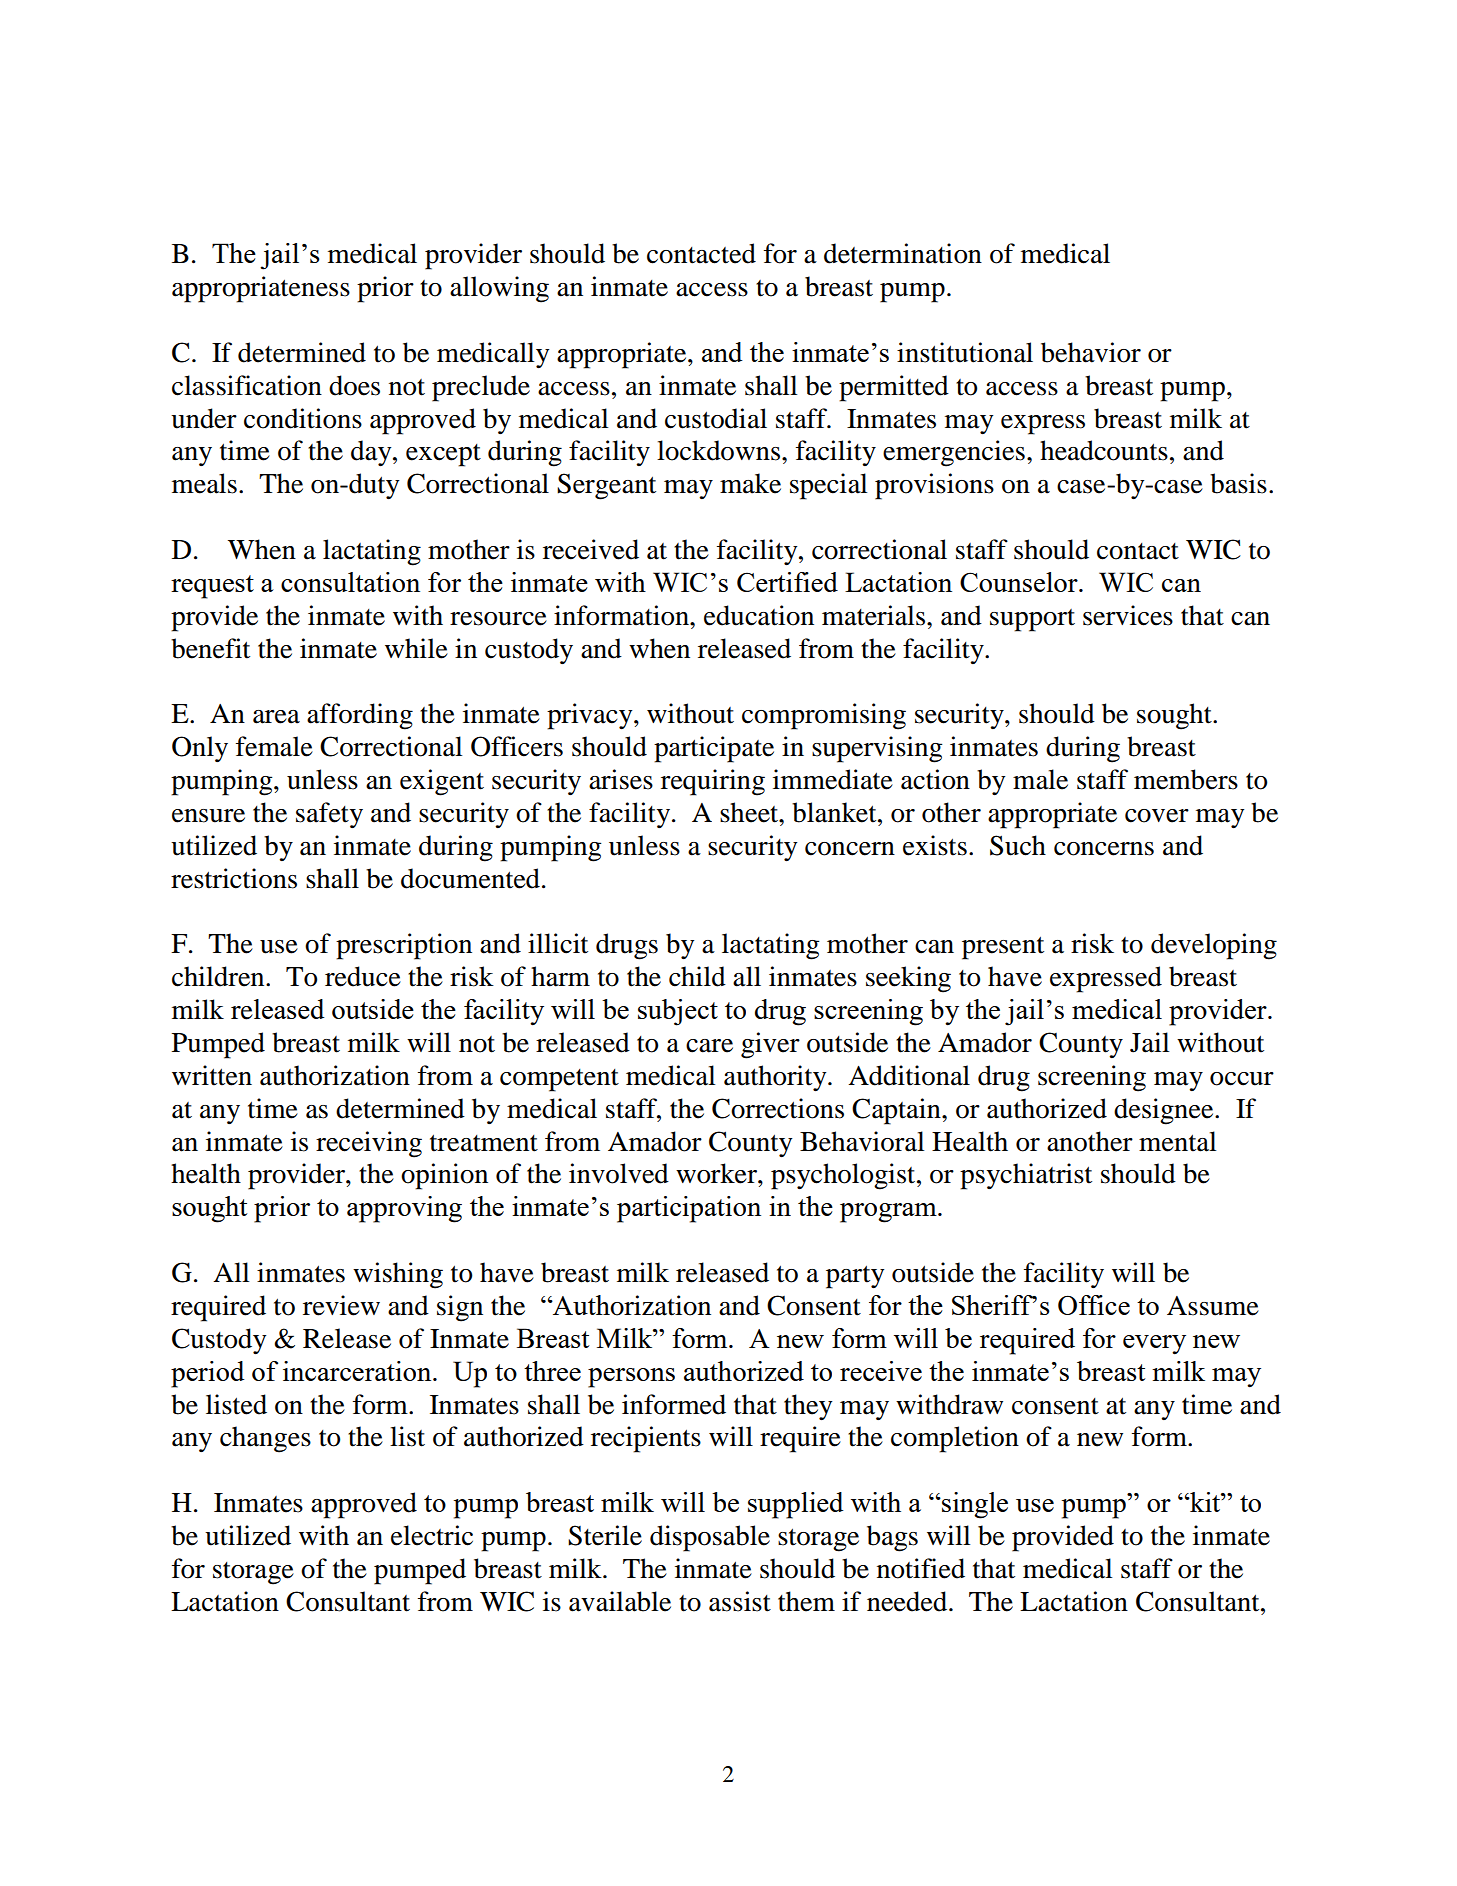 This screenshot has height=1886, width=1457. Describe the element at coordinates (903, 253) in the screenshot. I see `determination` at that location.
